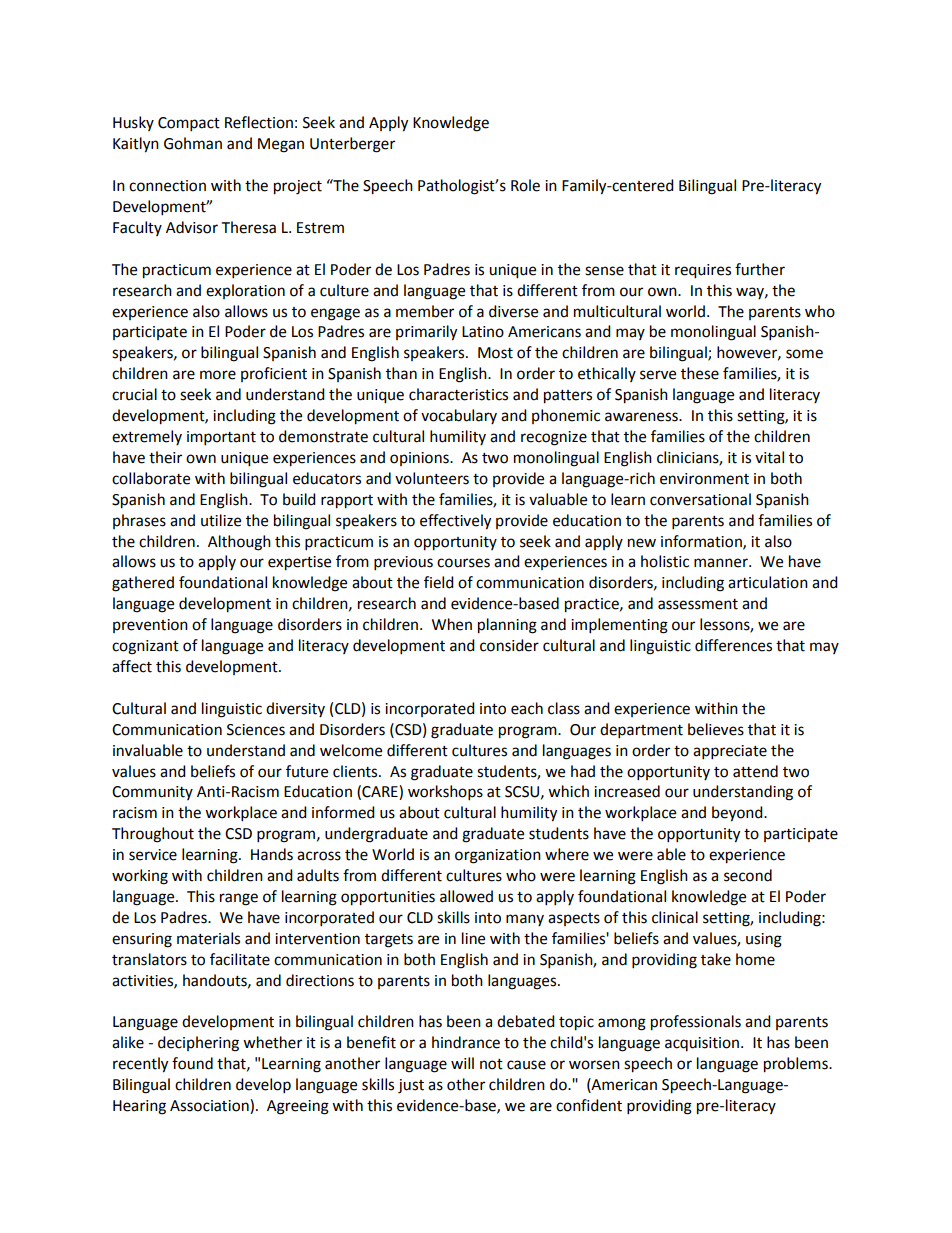 Image resolution: width=952 pixels, height=1233 pixels. Describe the element at coordinates (189, 124) in the screenshot. I see `Compact` at that location.
